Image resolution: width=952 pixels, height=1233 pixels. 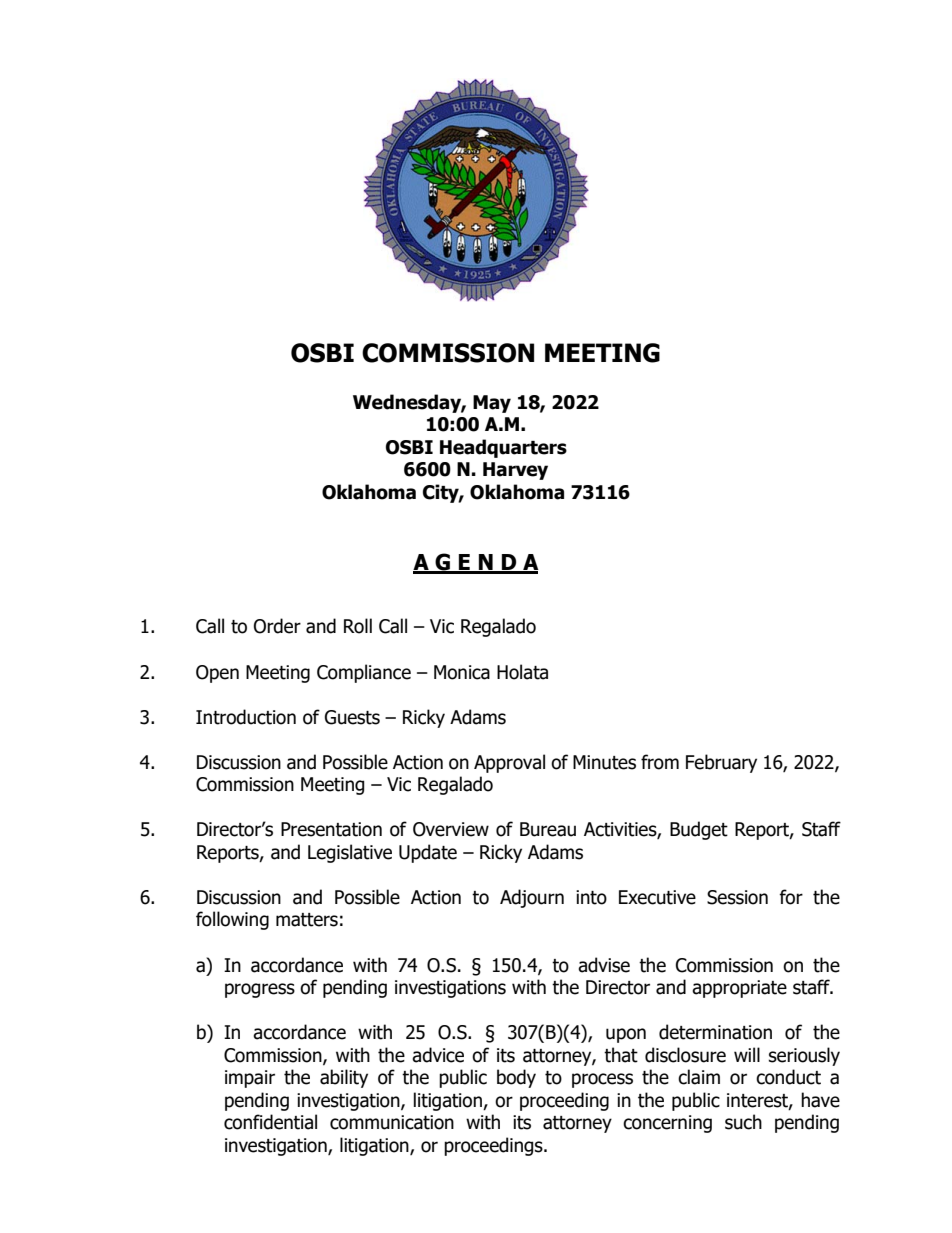 What do you see at coordinates (307, 920) in the screenshot?
I see `matters` at bounding box center [307, 920].
